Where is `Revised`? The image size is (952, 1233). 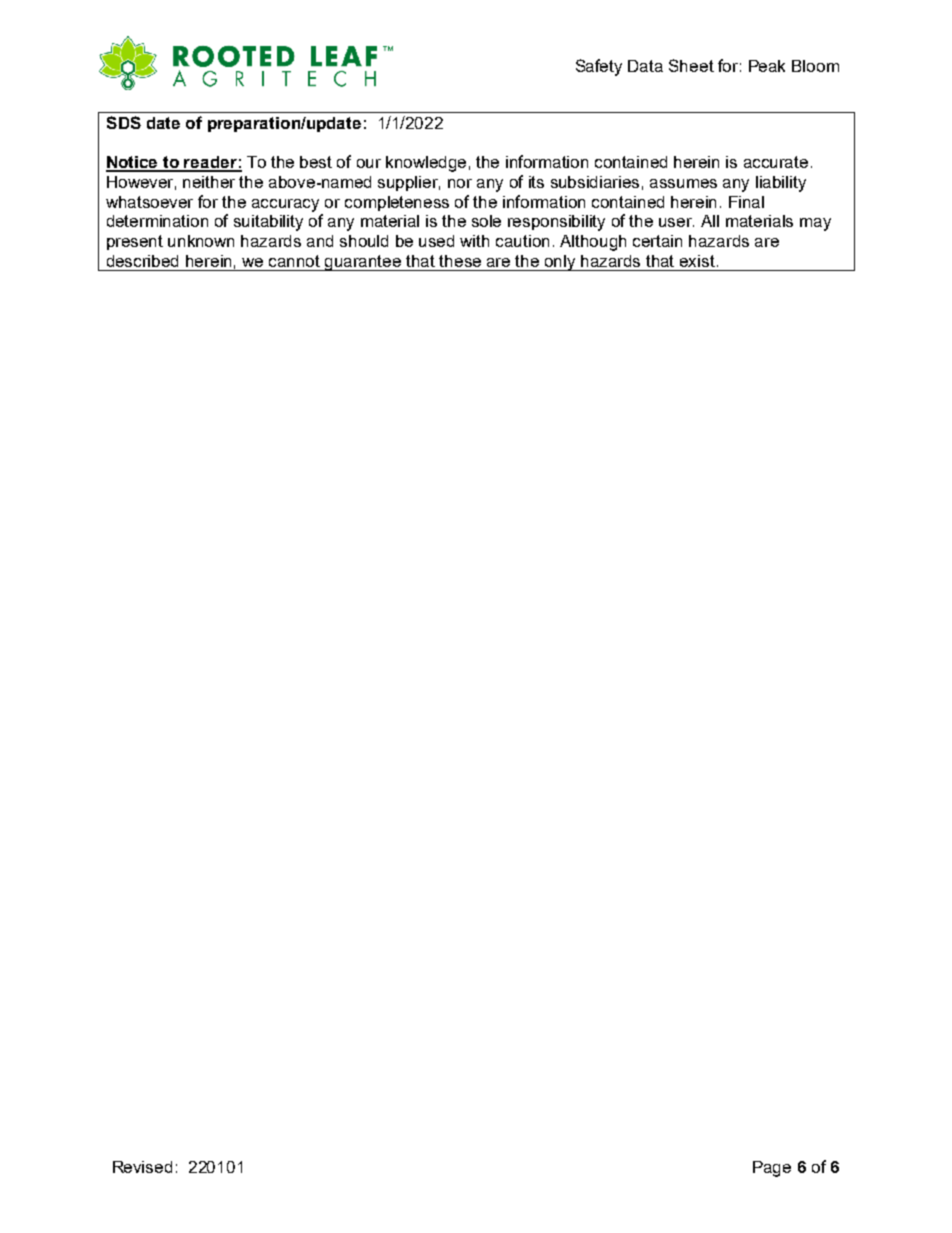
Revised is located at coordinates (142, 1167).
